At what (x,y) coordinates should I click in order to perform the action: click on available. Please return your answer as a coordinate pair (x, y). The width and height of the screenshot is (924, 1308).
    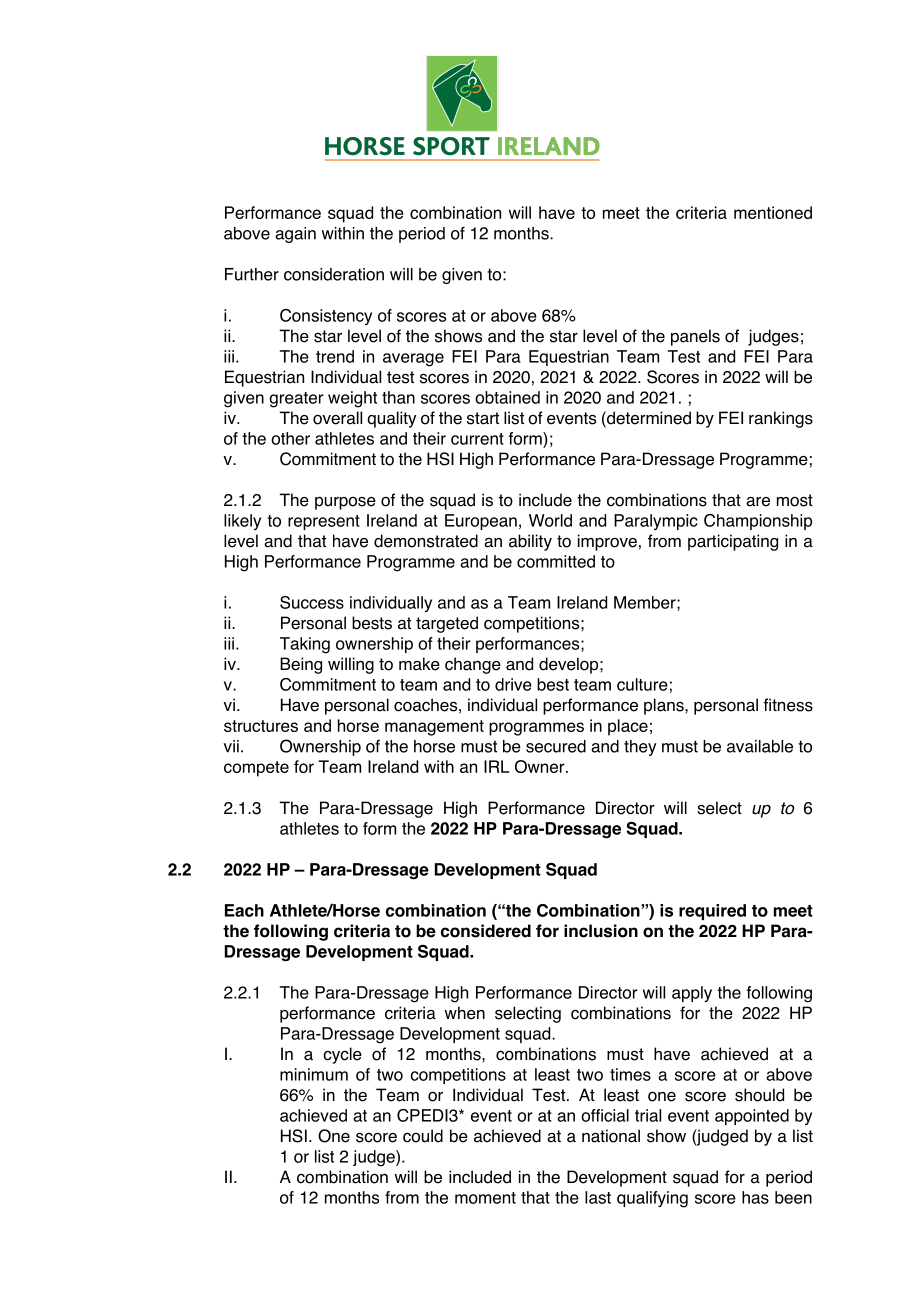
    Looking at the image, I should click on (760, 746).
